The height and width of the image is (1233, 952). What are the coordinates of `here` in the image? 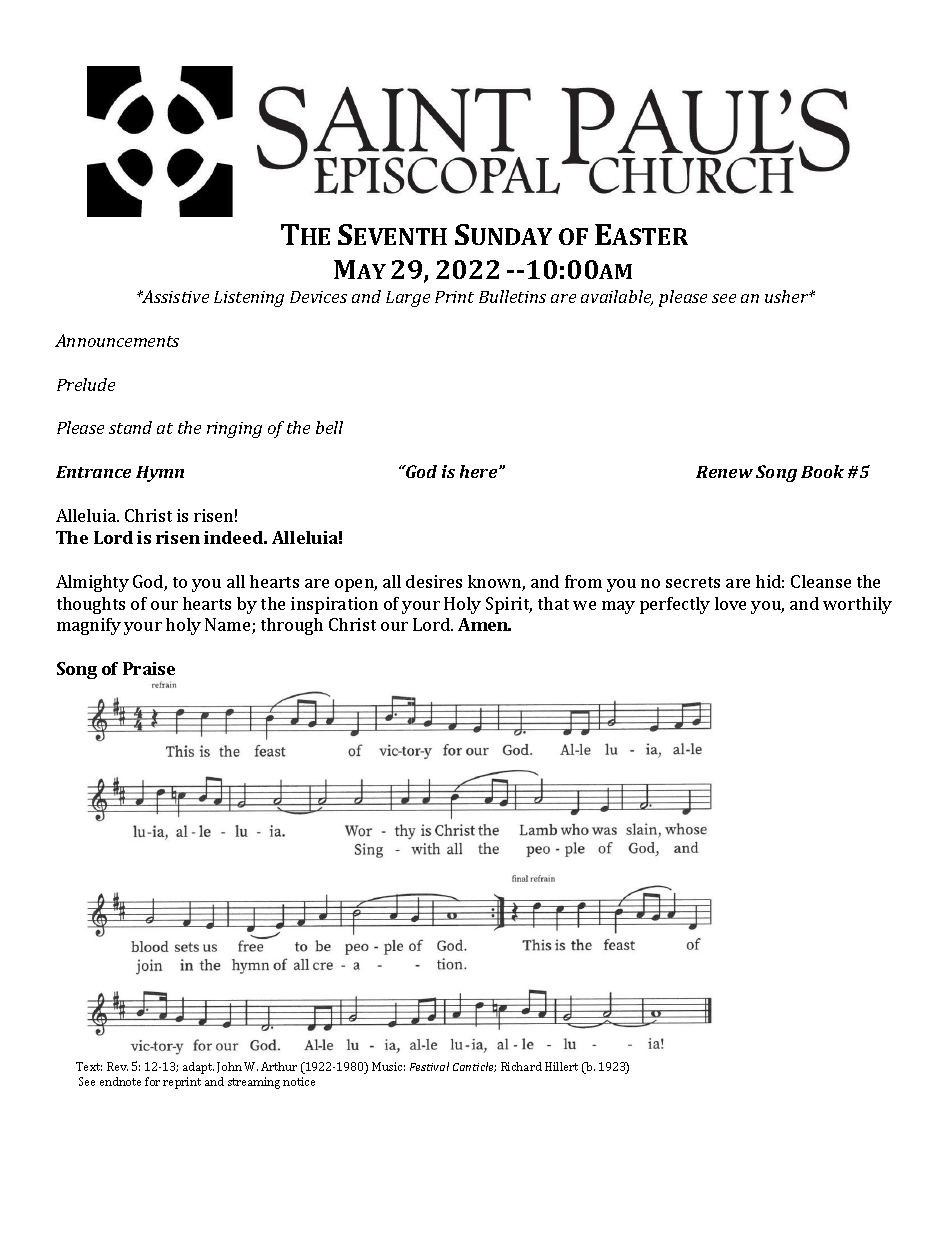 It's located at (480, 471).
